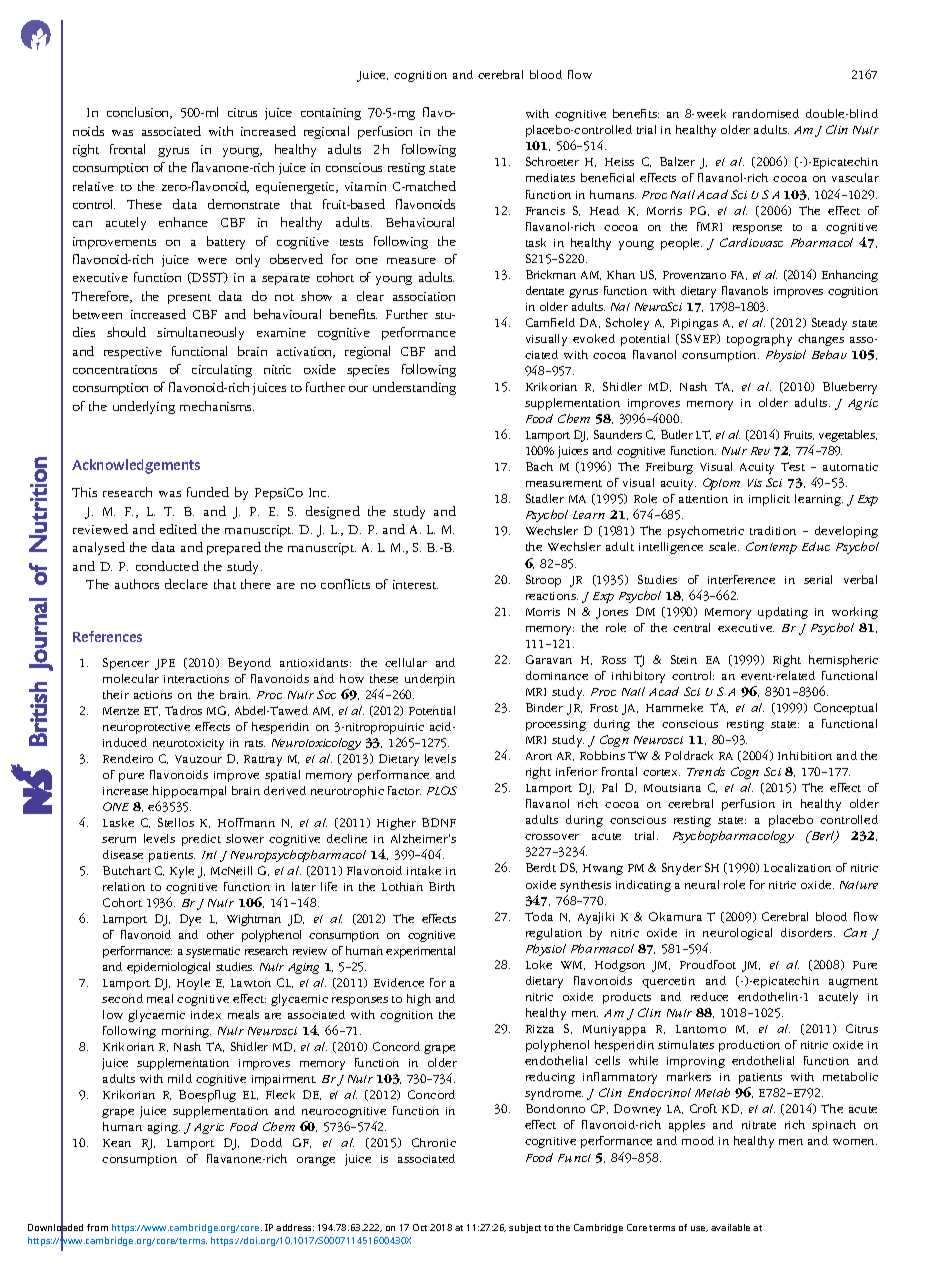 The image size is (952, 1270). I want to click on conclusion, so click(139, 113).
